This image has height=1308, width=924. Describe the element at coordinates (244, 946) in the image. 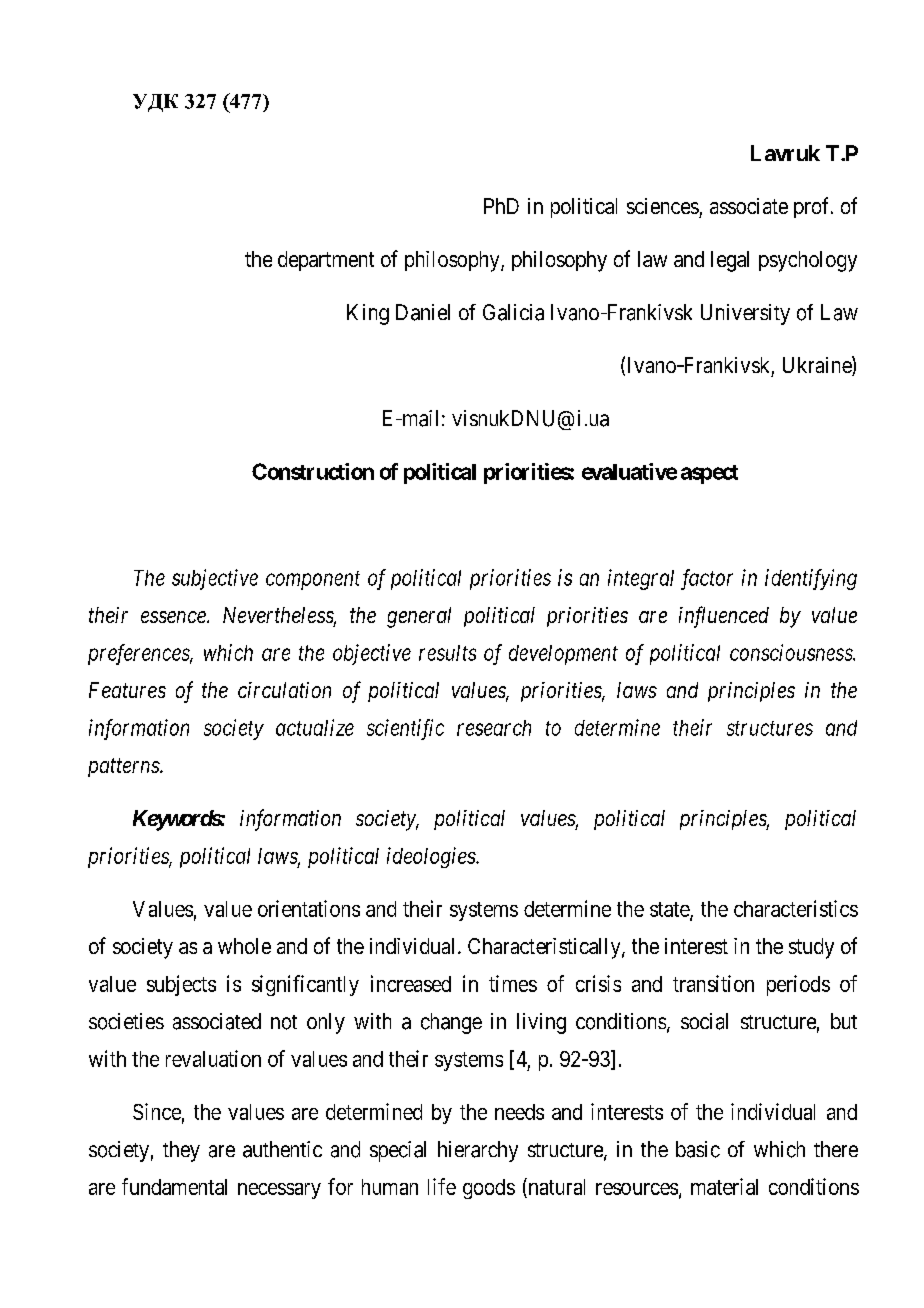

I see `whole` at that location.
